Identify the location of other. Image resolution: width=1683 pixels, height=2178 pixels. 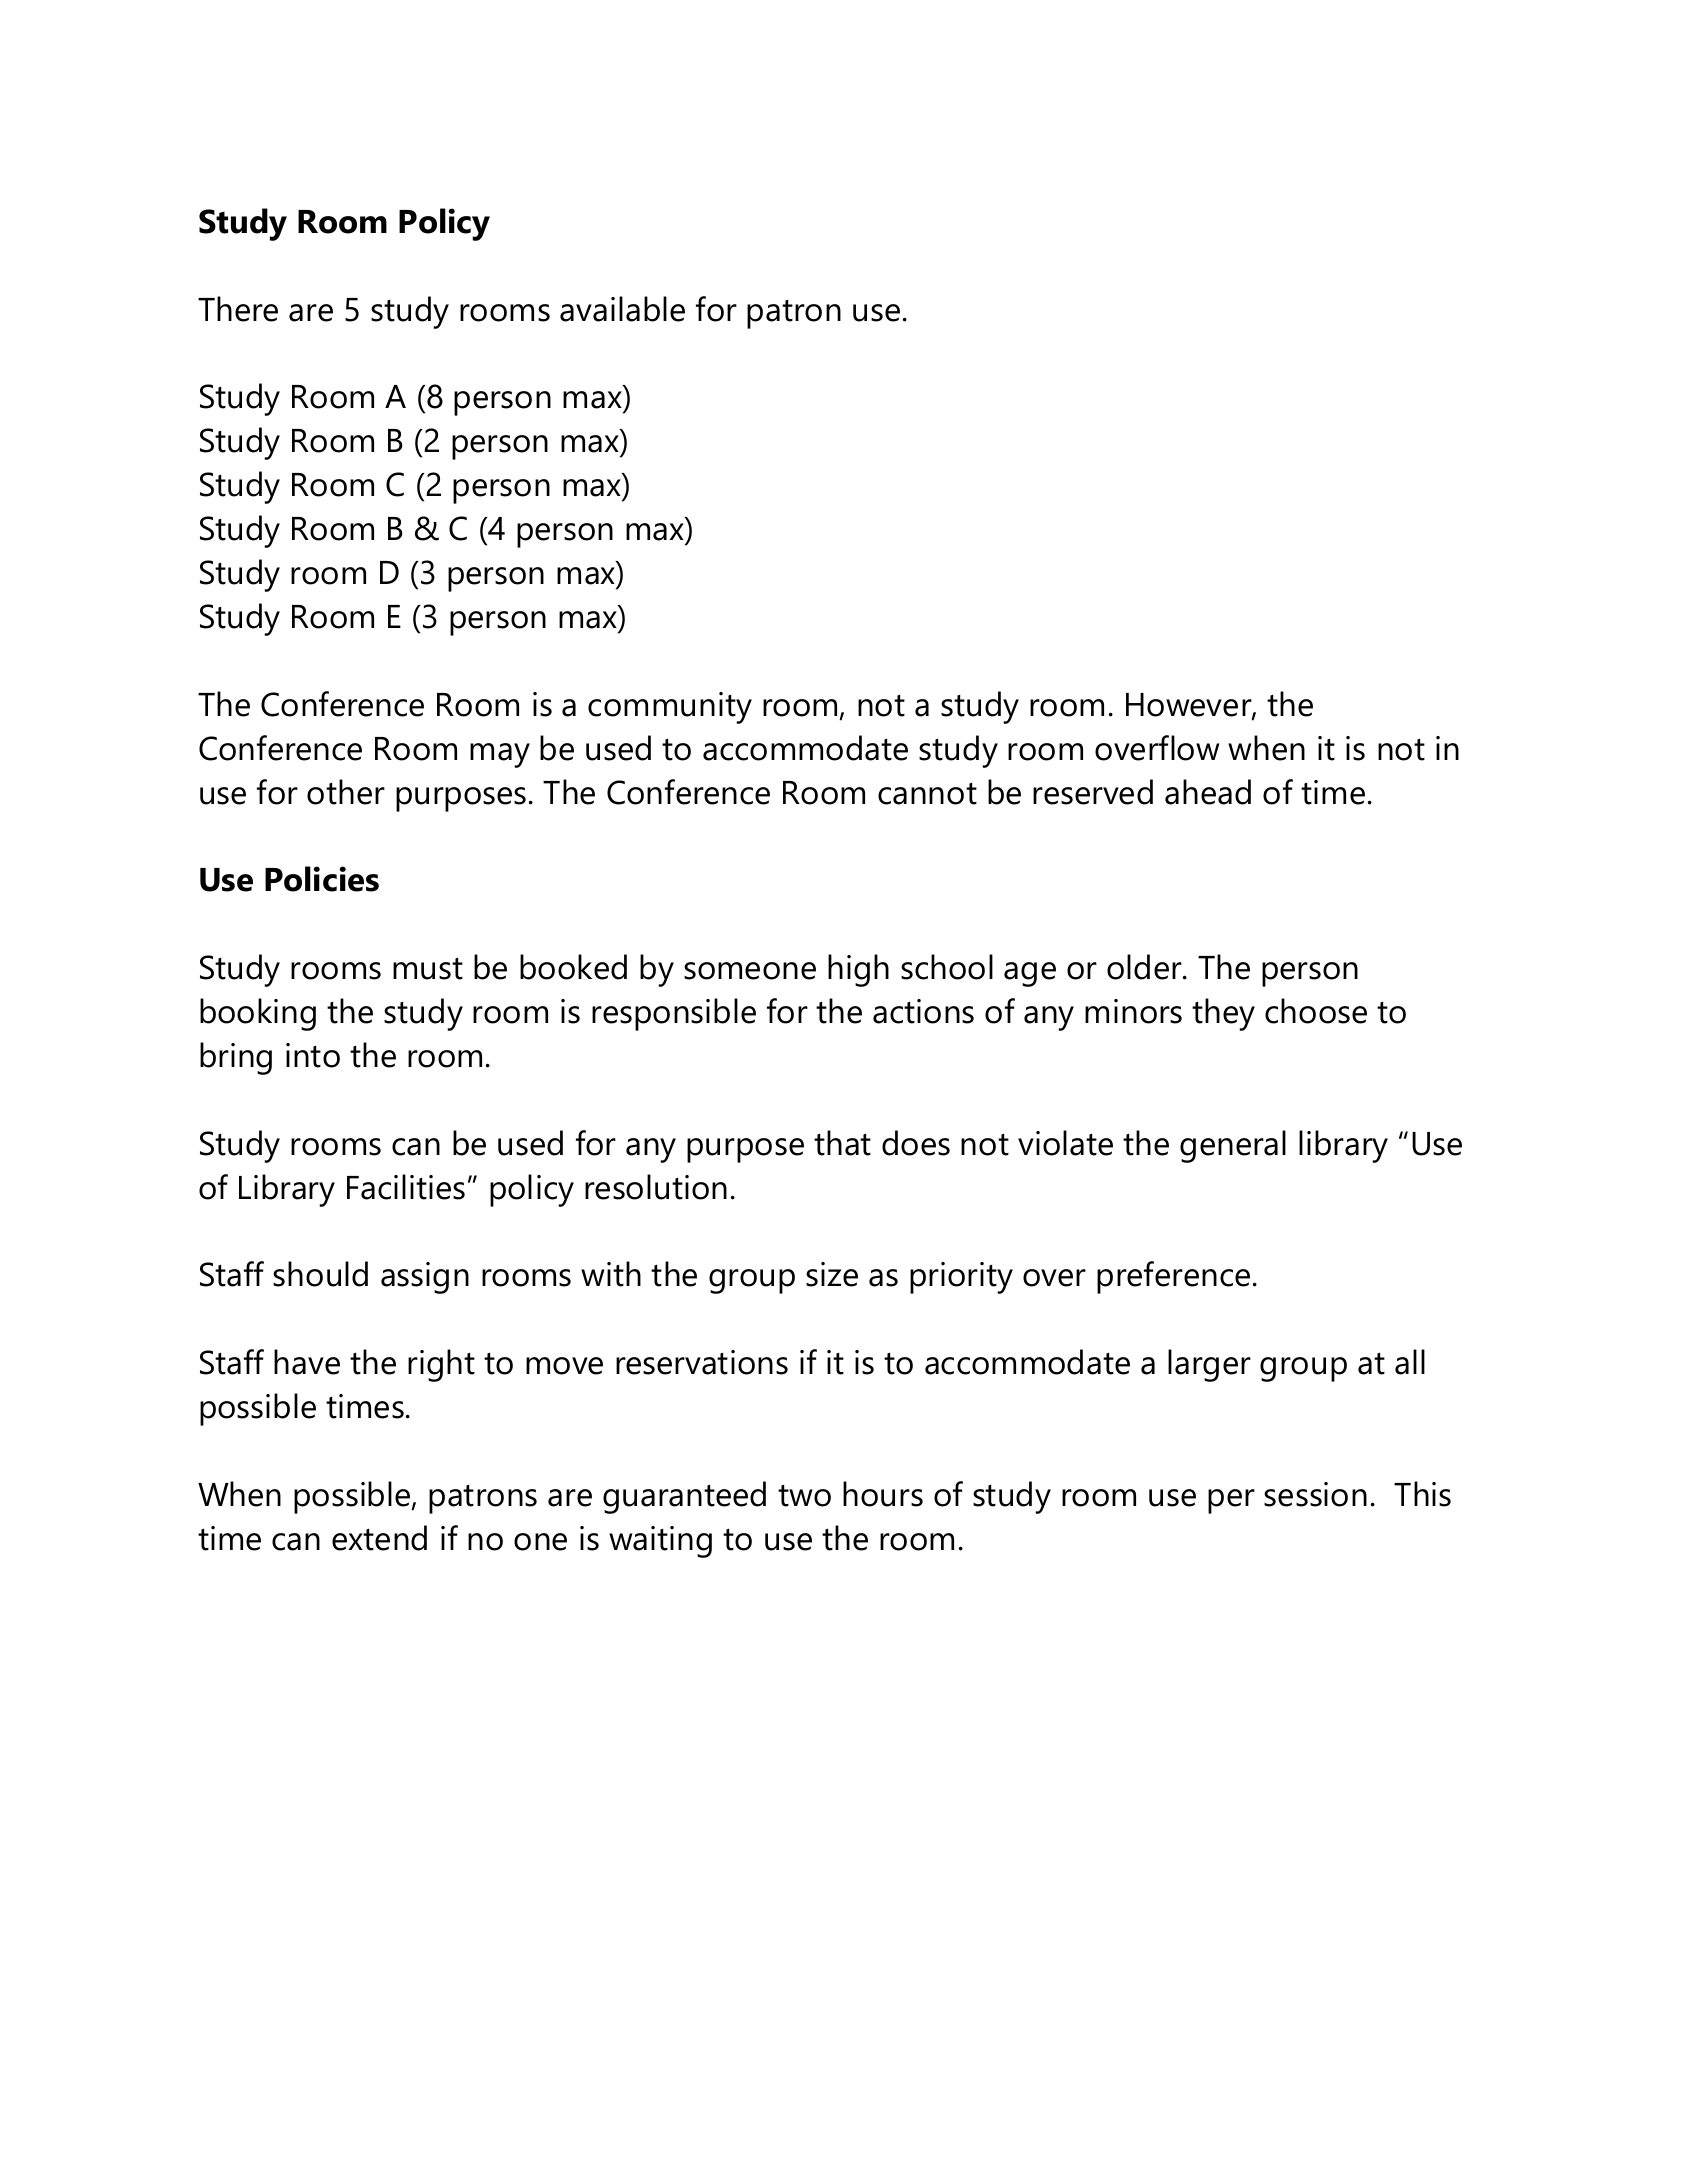
(346, 792).
